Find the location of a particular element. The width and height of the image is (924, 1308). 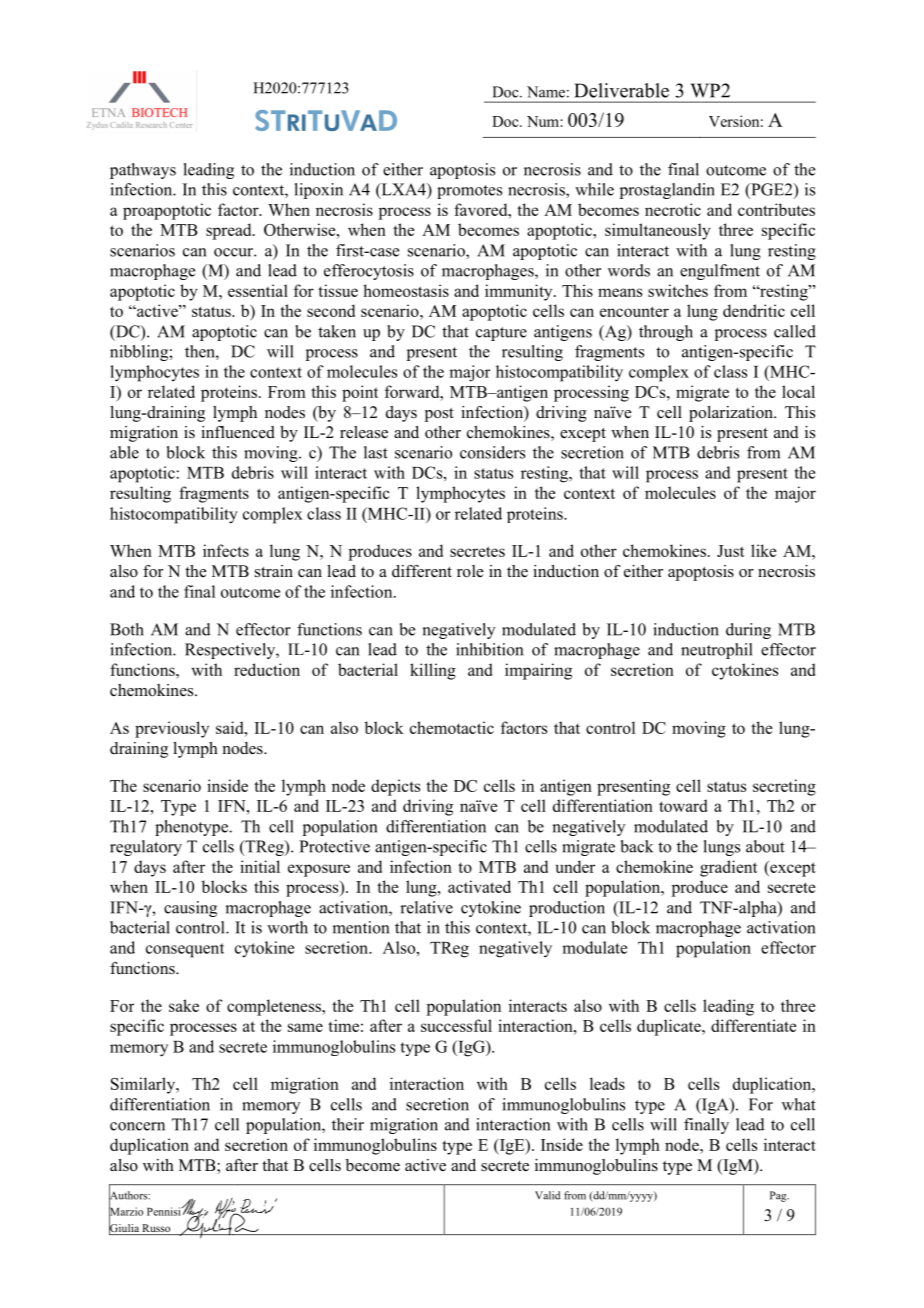

successful is located at coordinates (456, 1025).
